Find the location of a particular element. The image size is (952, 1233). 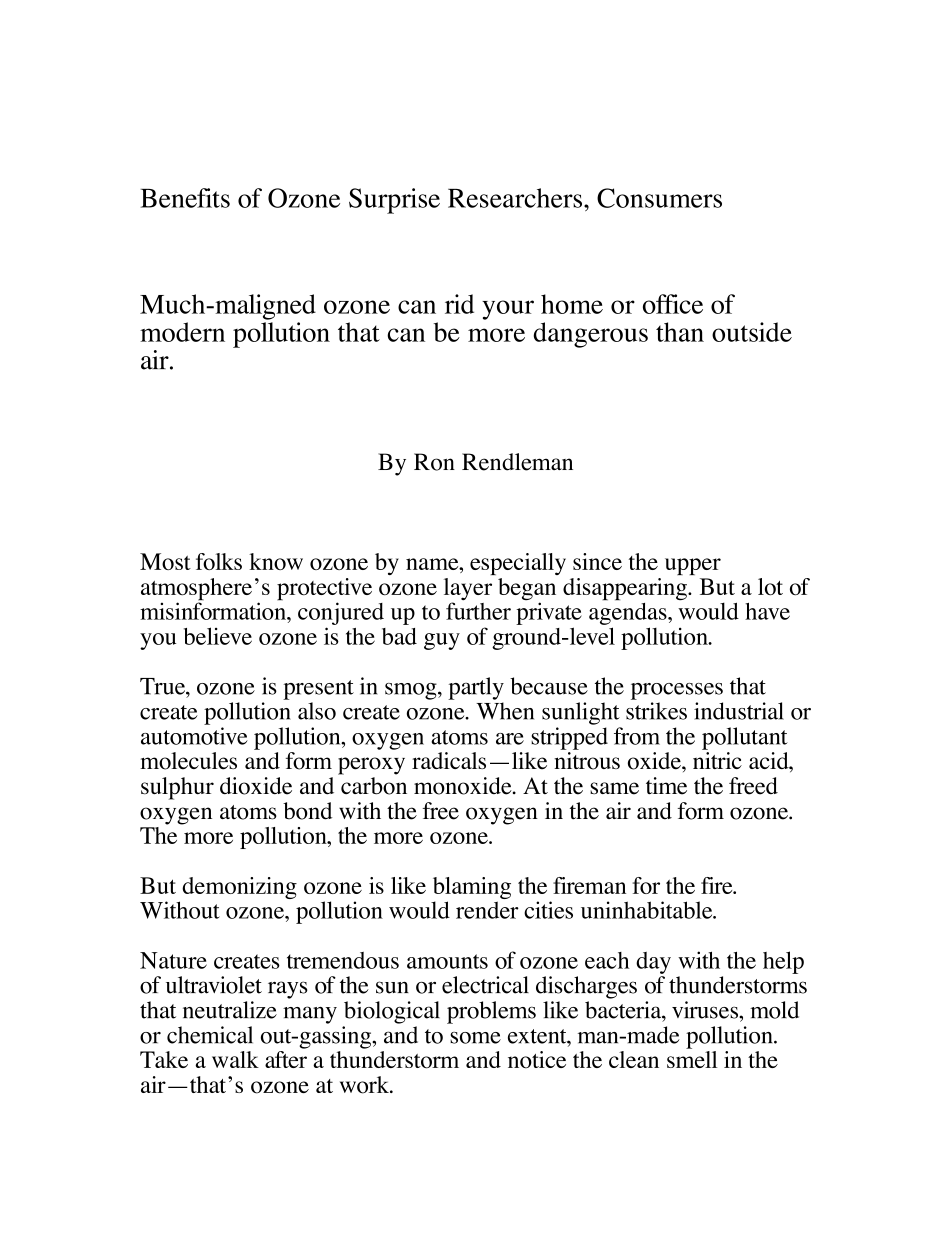

believe is located at coordinates (218, 636).
